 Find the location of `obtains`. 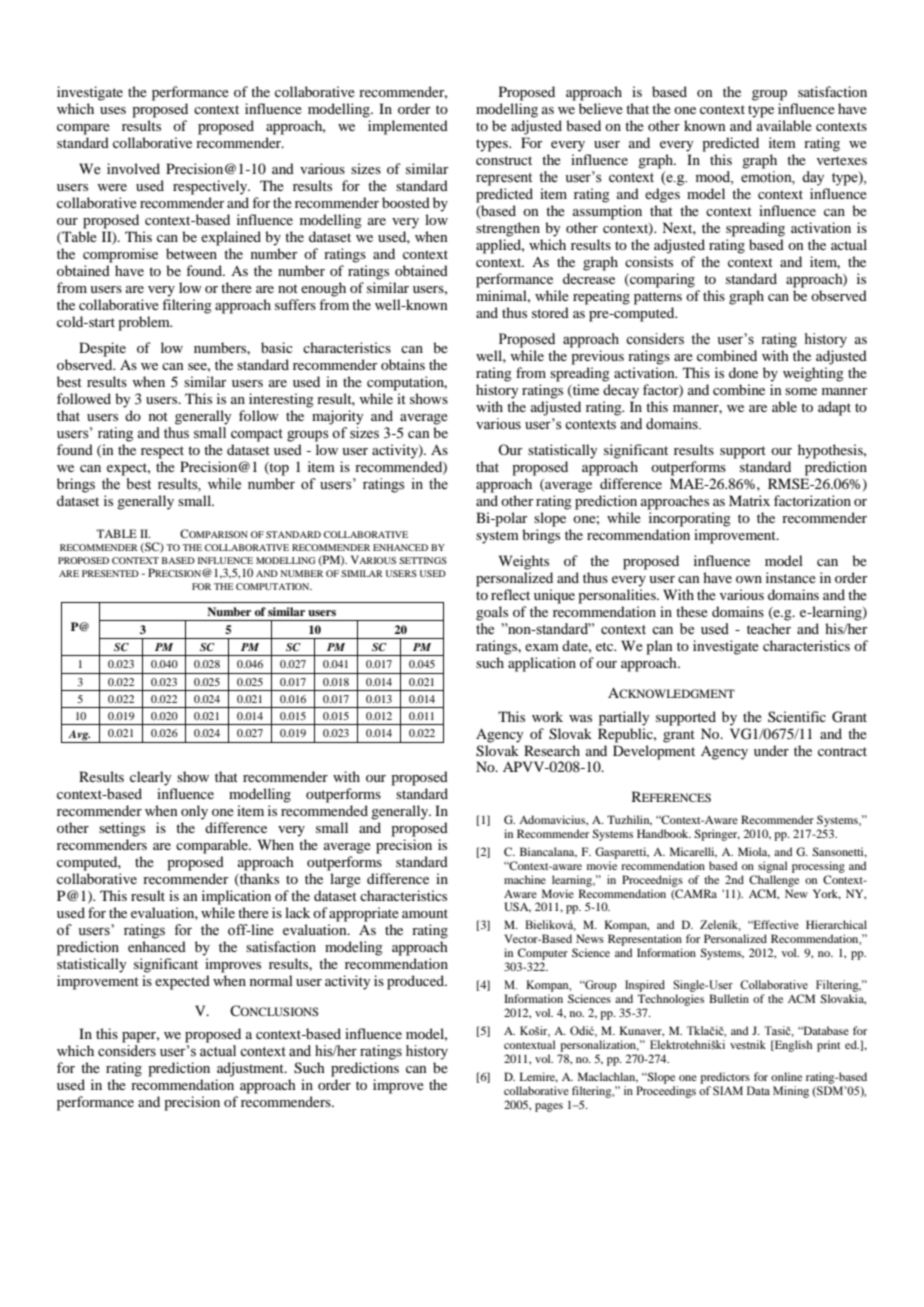

obtains is located at coordinates (403, 364).
